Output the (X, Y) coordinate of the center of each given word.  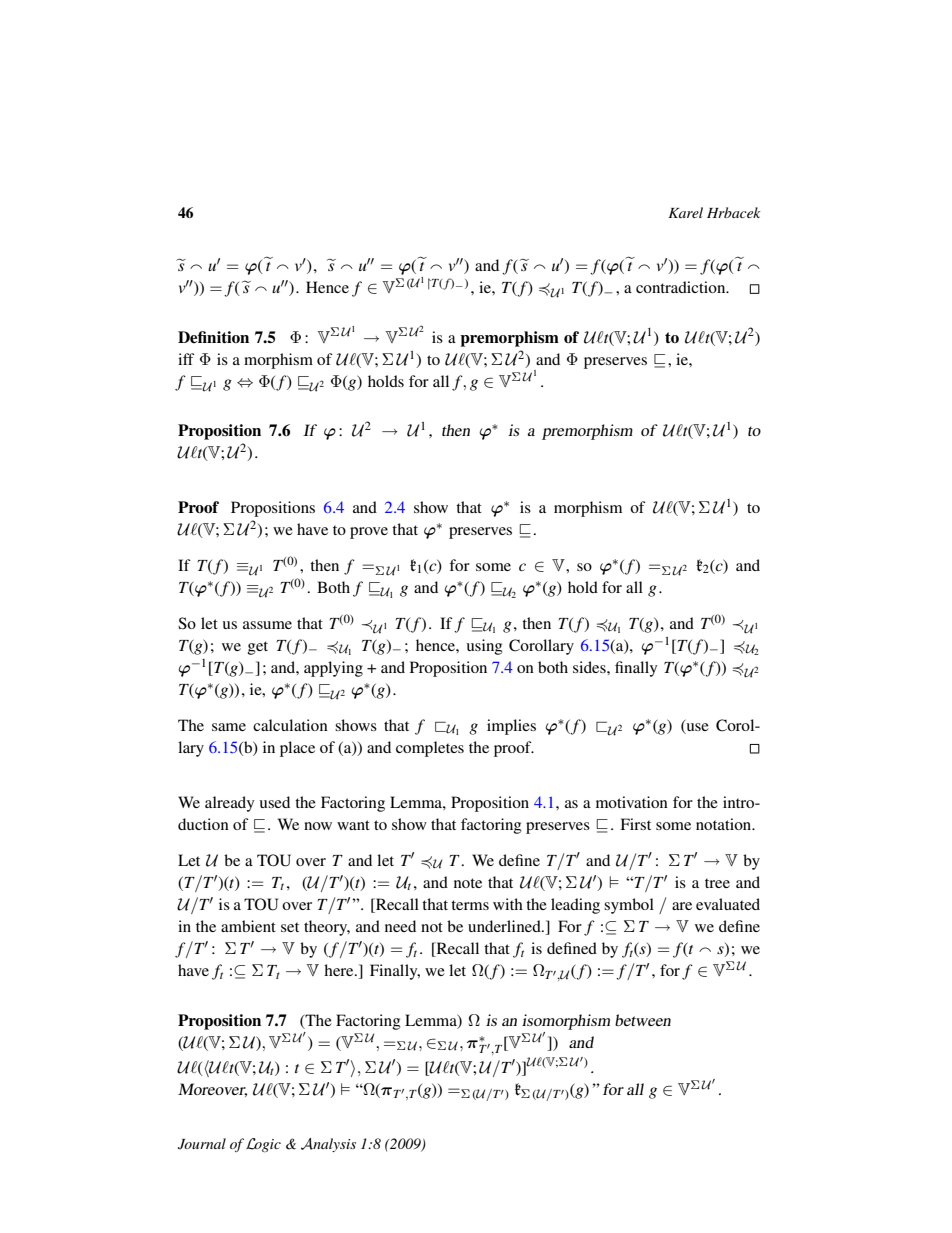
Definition (213, 337)
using (485, 647)
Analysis (328, 1145)
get (258, 648)
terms (470, 905)
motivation (632, 802)
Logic (263, 1145)
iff (186, 359)
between (643, 1020)
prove (369, 533)
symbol (629, 906)
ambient (248, 926)
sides (590, 667)
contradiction (682, 287)
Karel (685, 212)
